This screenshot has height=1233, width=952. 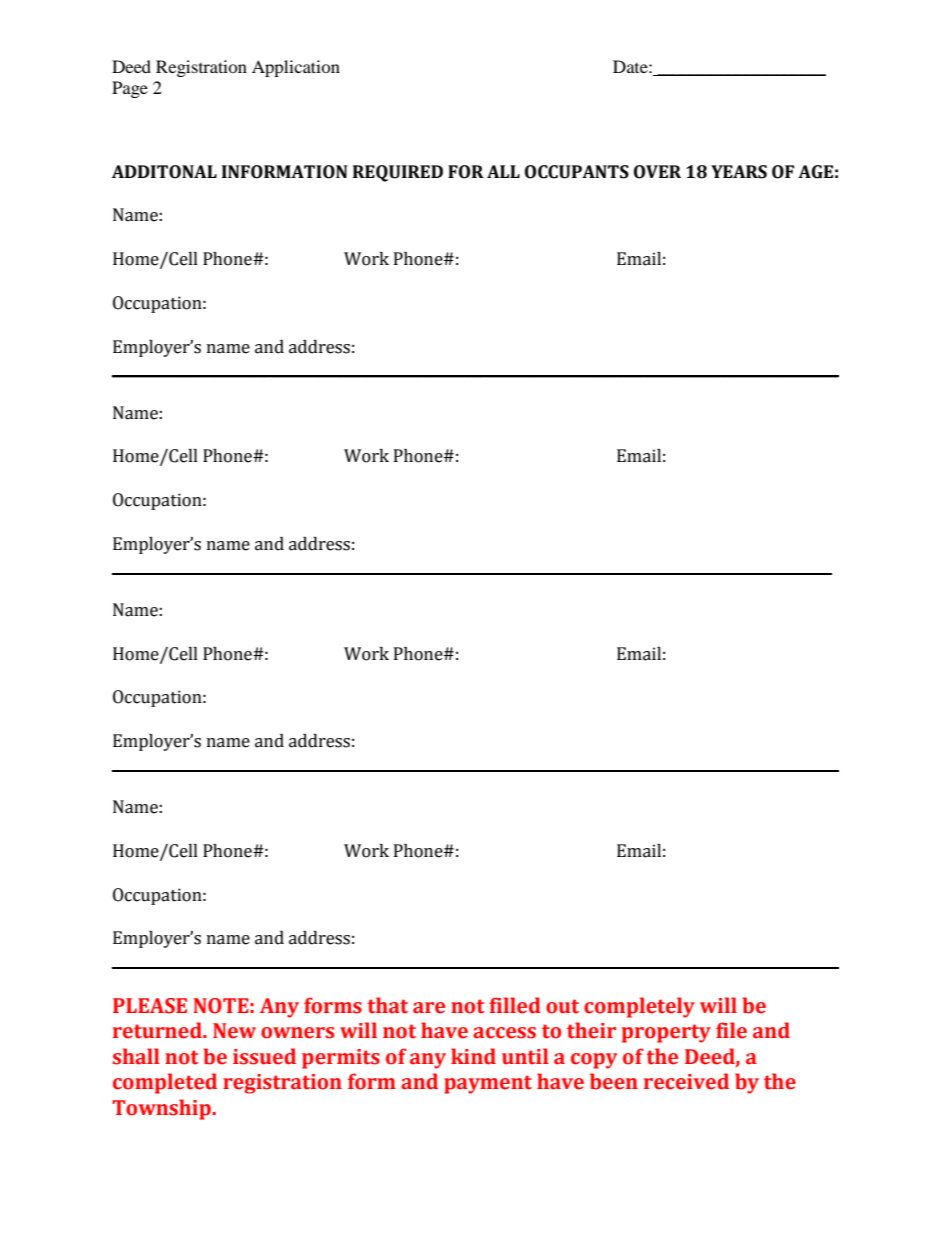 What do you see at coordinates (398, 173) in the screenshot?
I see `REQUIRED` at bounding box center [398, 173].
